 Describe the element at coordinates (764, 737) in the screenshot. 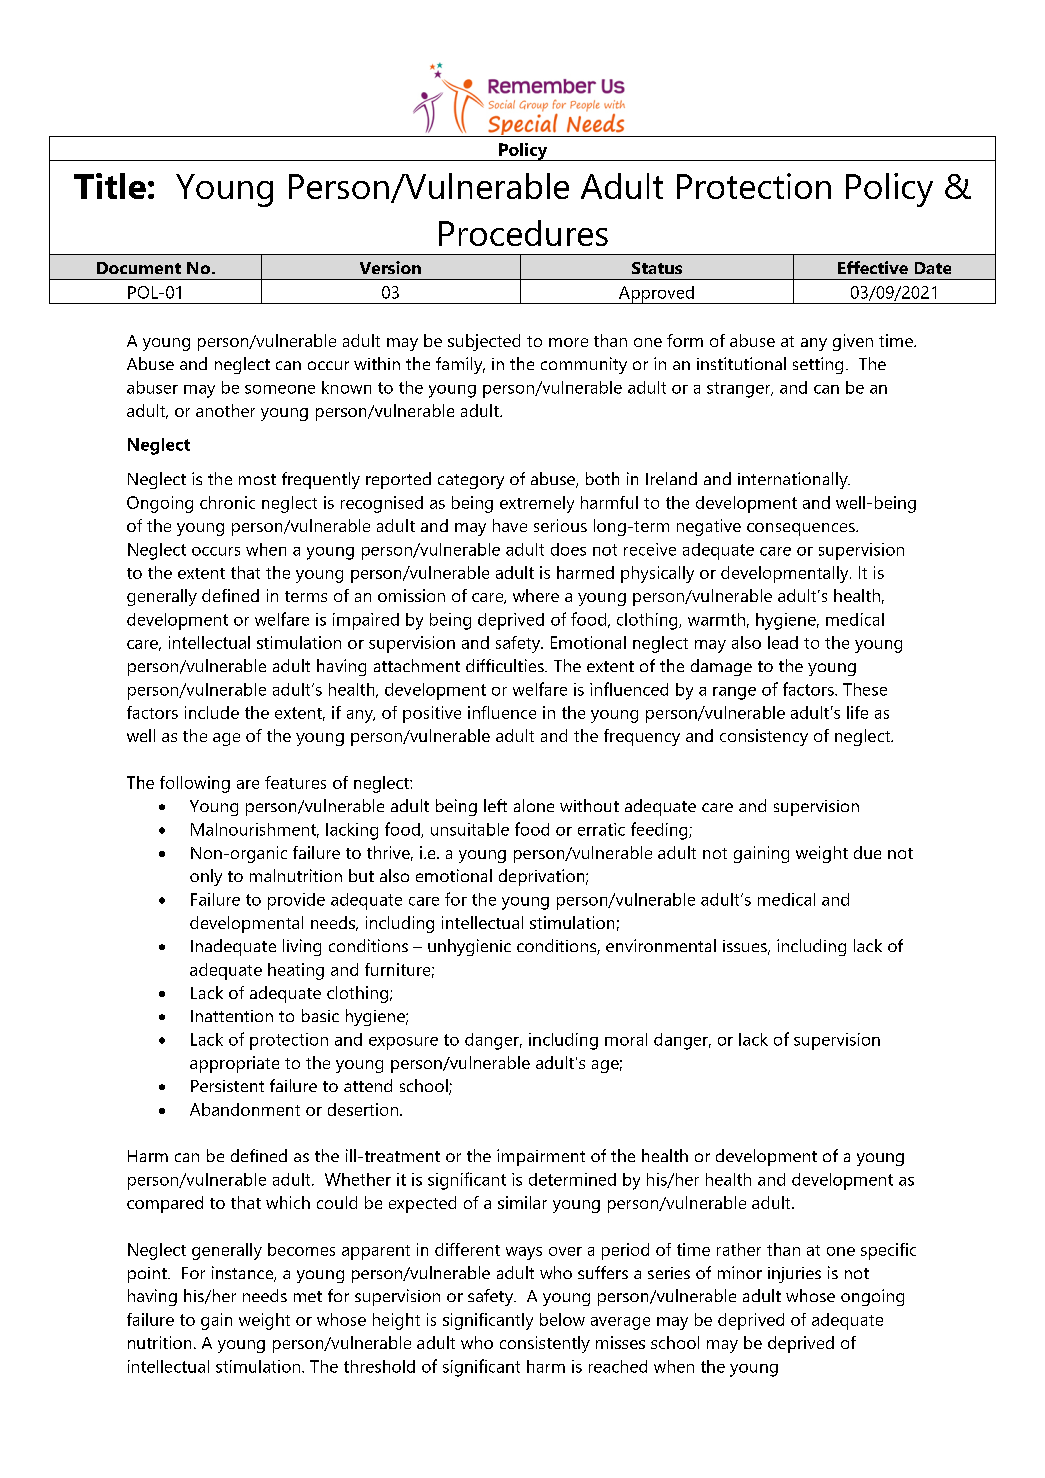

I see `consistency` at that location.
